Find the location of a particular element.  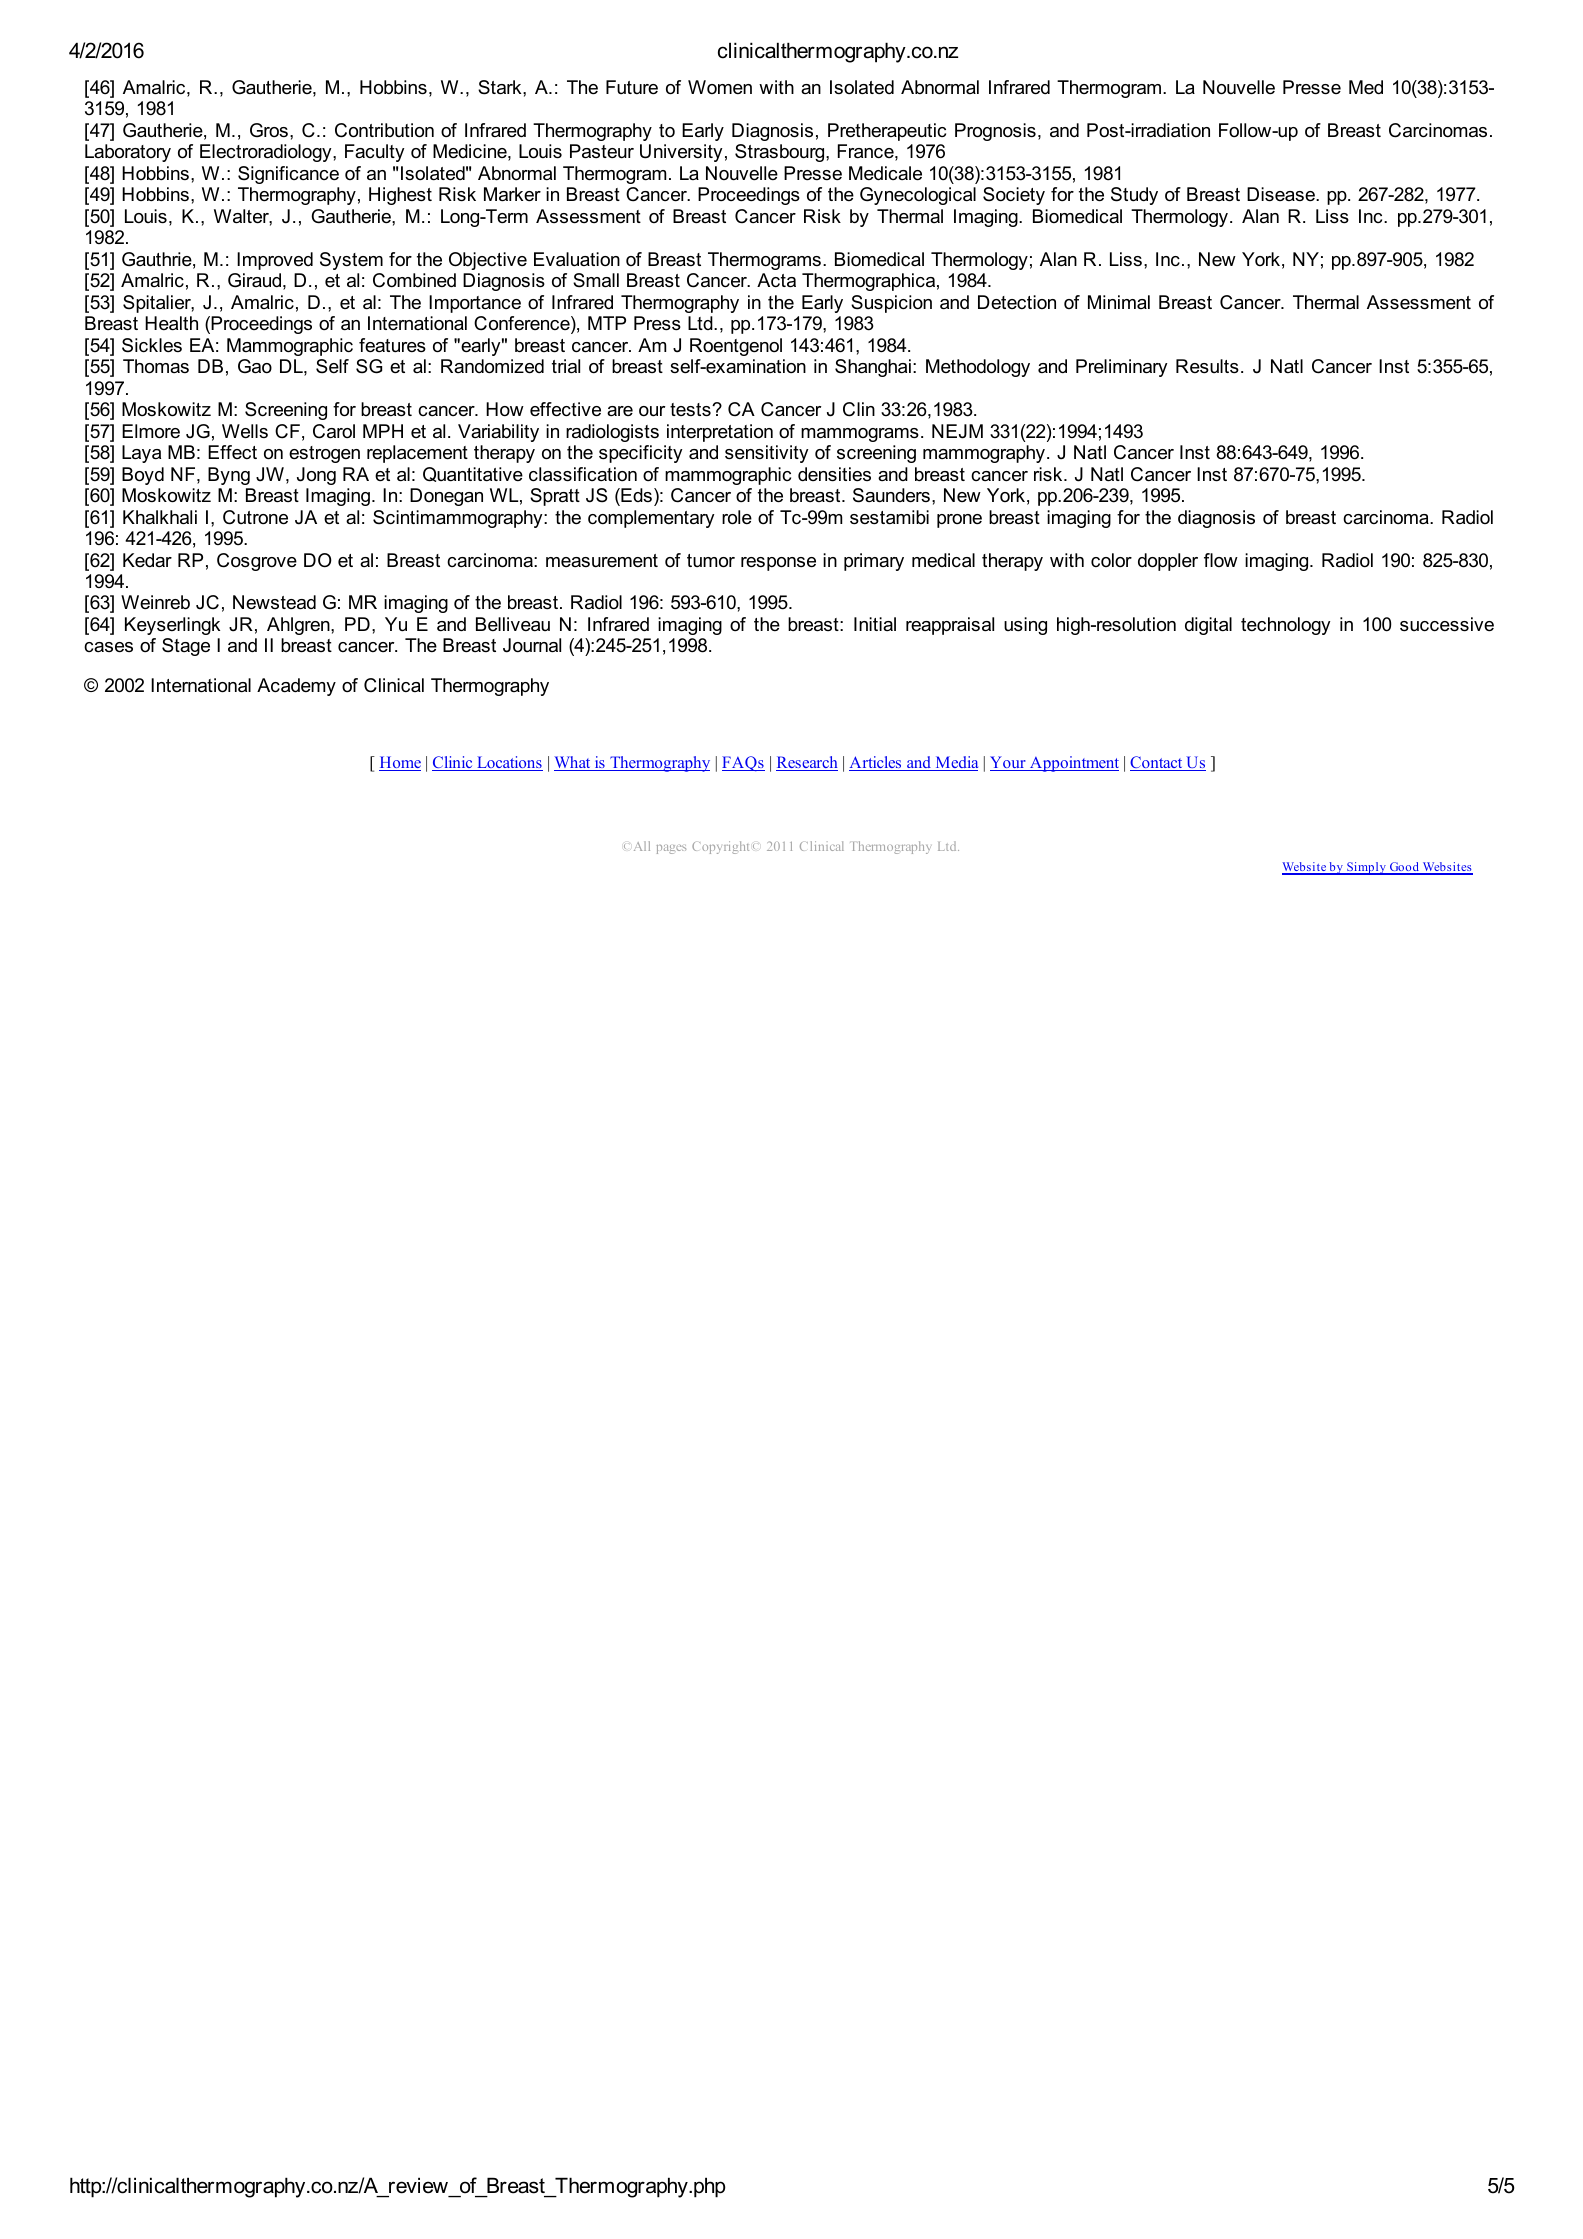

Disease is located at coordinates (1282, 194).
